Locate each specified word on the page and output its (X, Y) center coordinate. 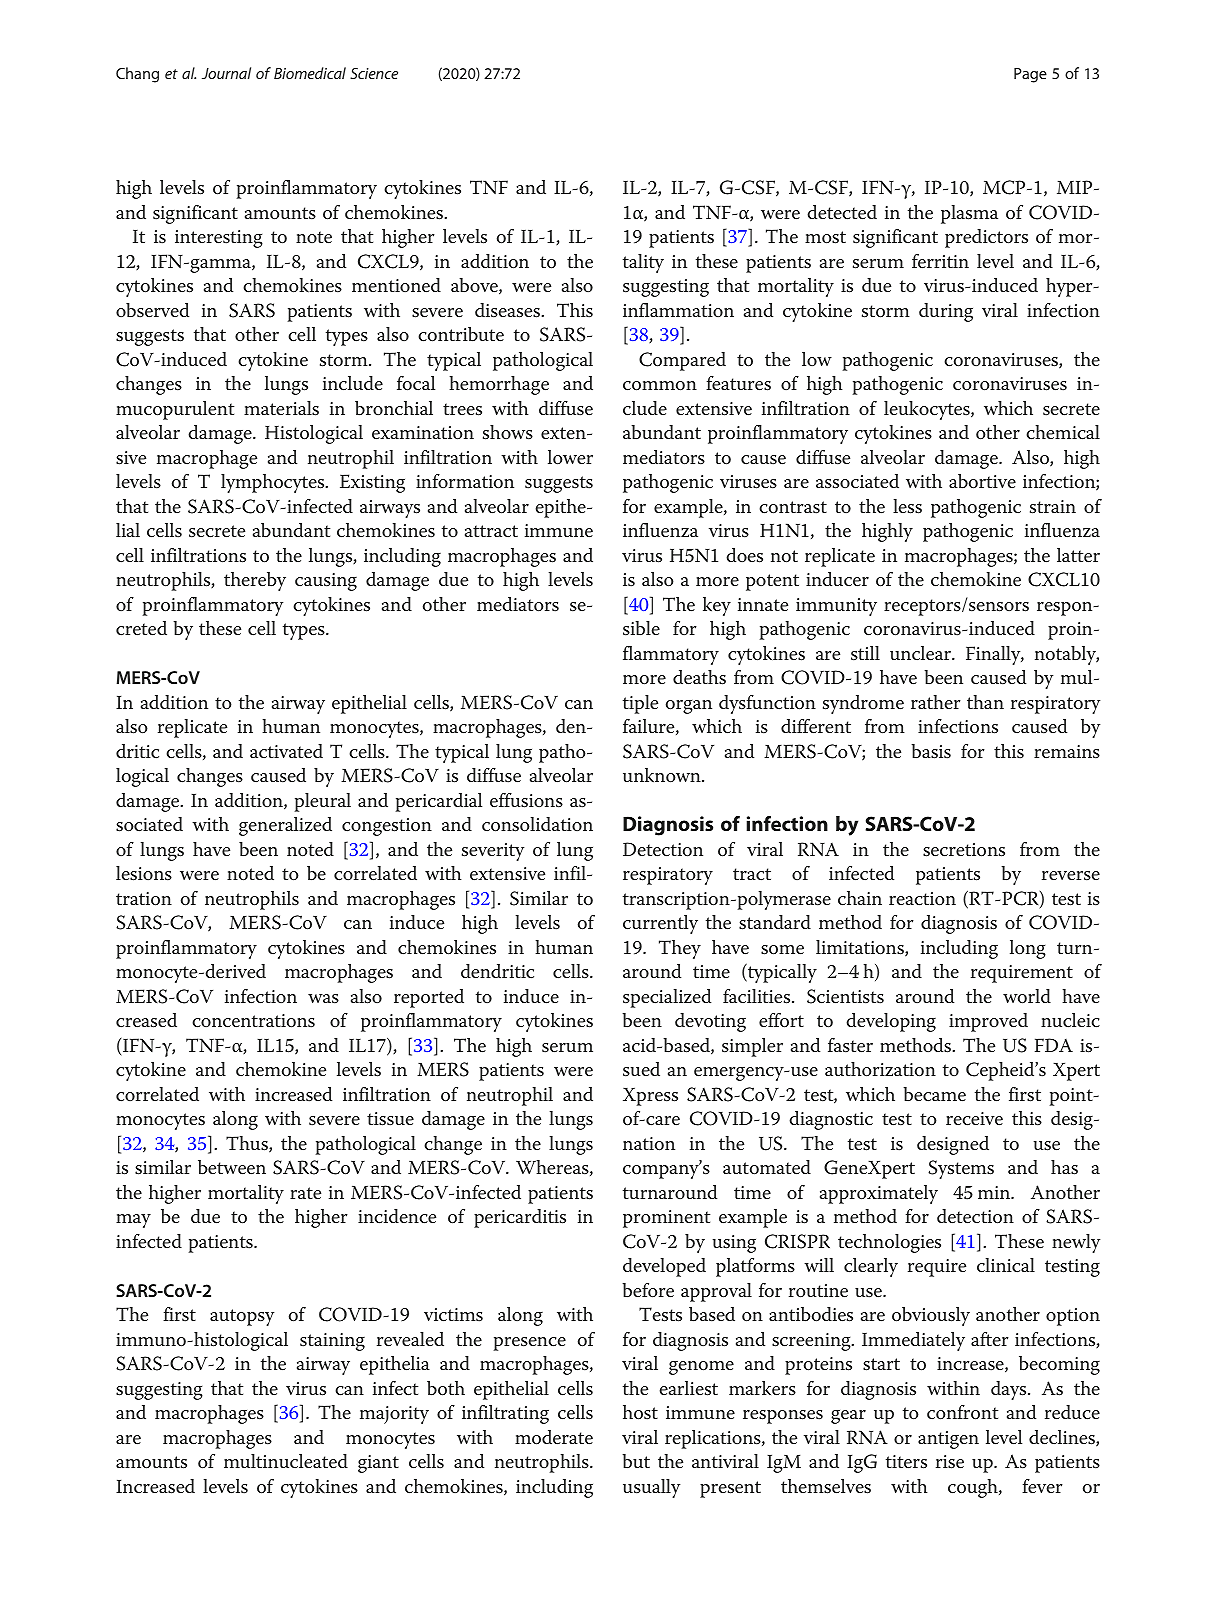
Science (374, 73)
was (323, 999)
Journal (226, 73)
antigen (948, 1440)
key (717, 606)
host (640, 1412)
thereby (255, 581)
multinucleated (286, 1461)
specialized (667, 998)
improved (988, 1022)
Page (1030, 75)
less (907, 506)
